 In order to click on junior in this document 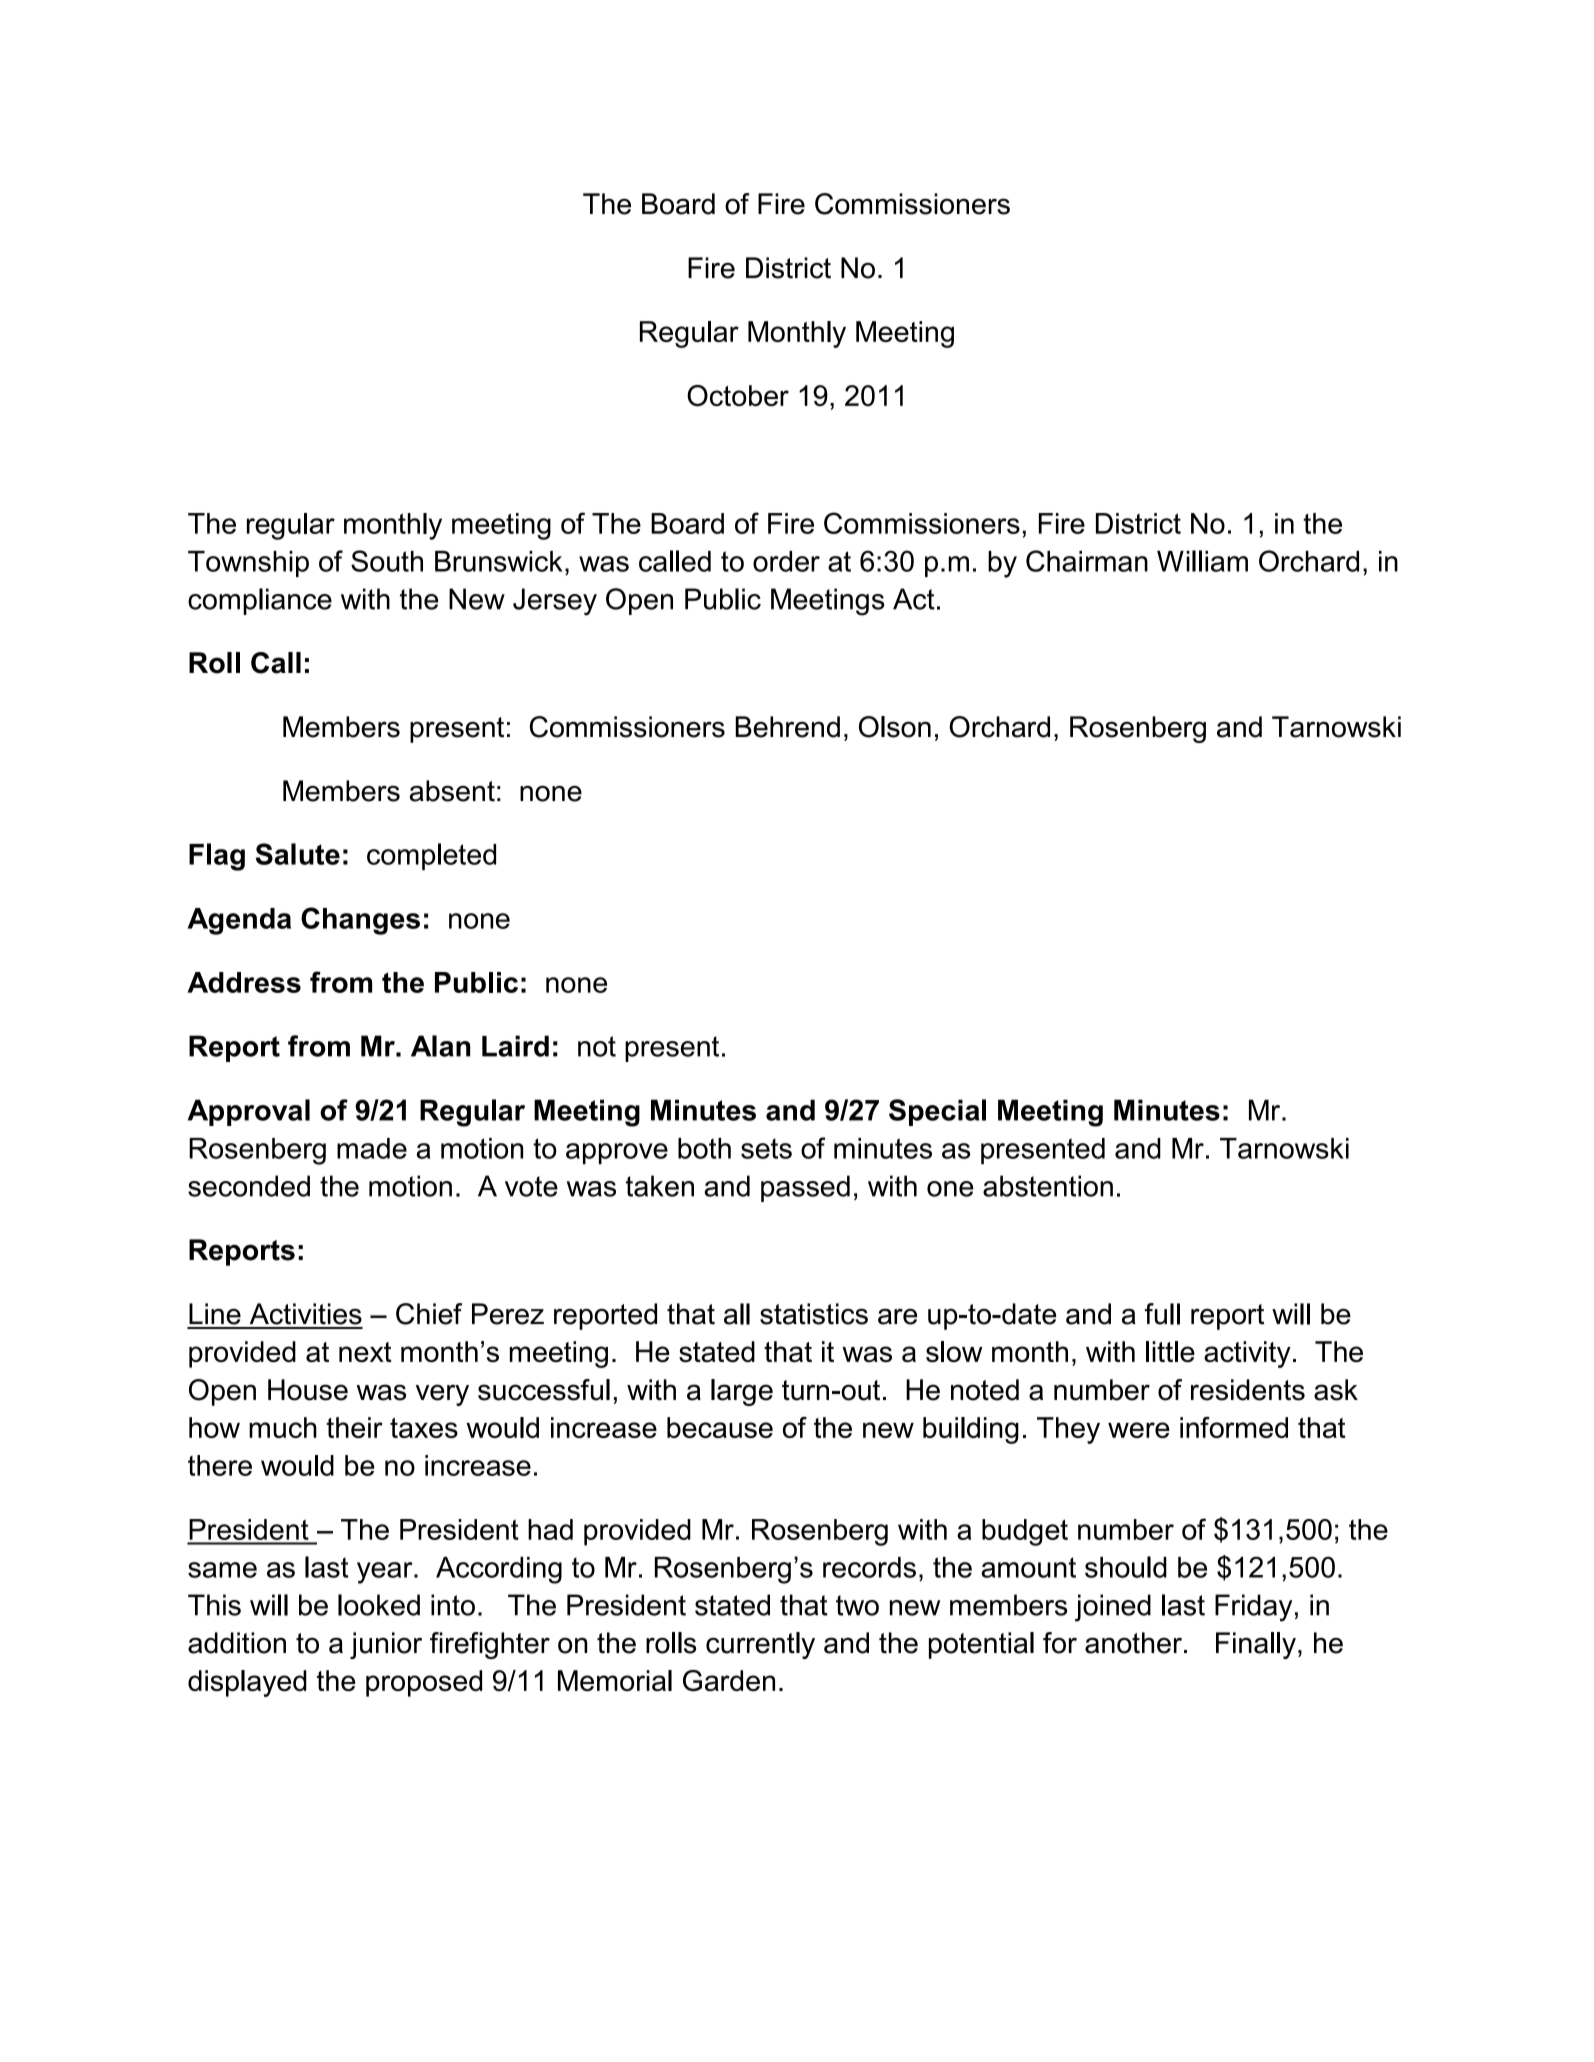, I will do `click(386, 1645)`.
